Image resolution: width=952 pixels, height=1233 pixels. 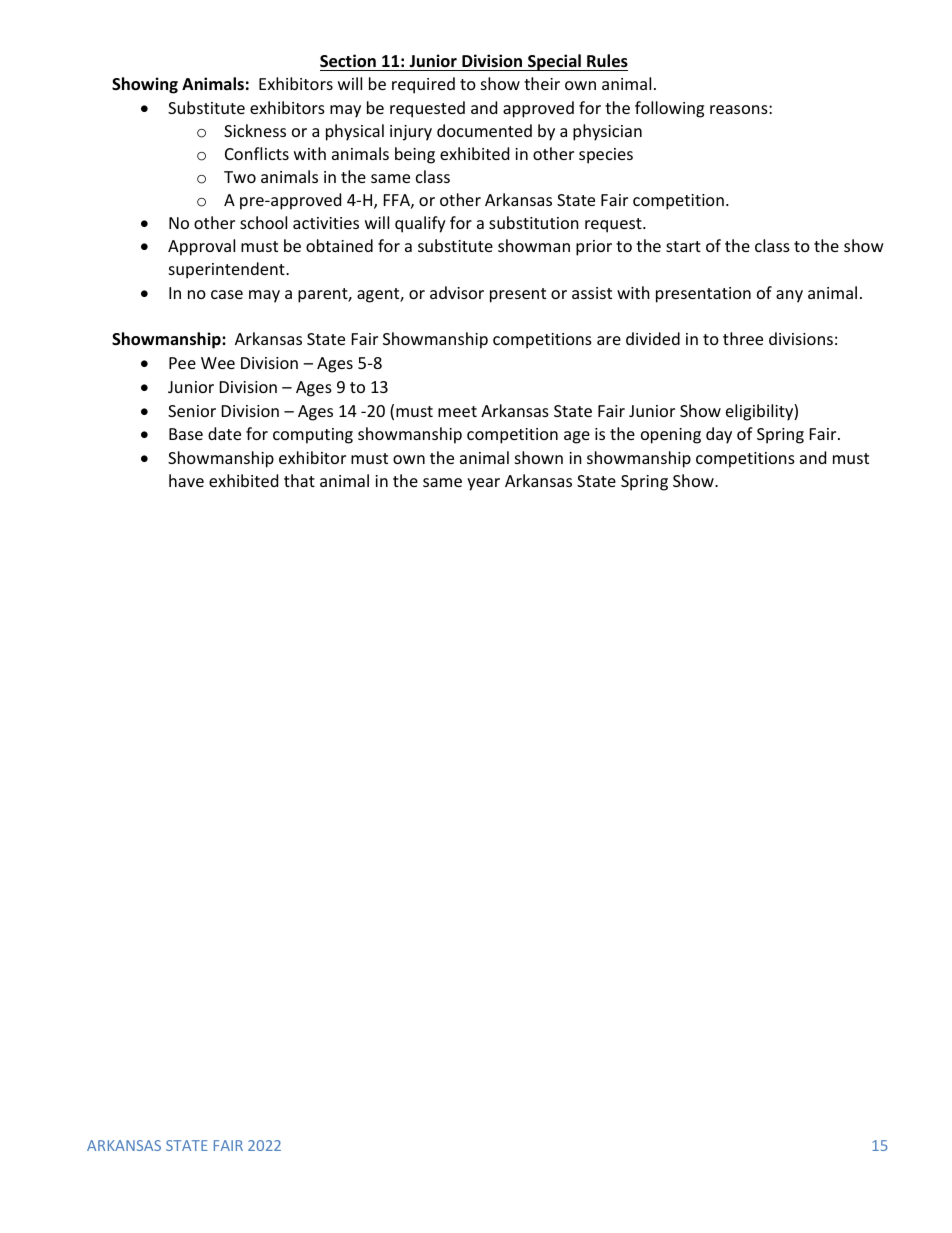 I want to click on superintendent, so click(x=228, y=270).
